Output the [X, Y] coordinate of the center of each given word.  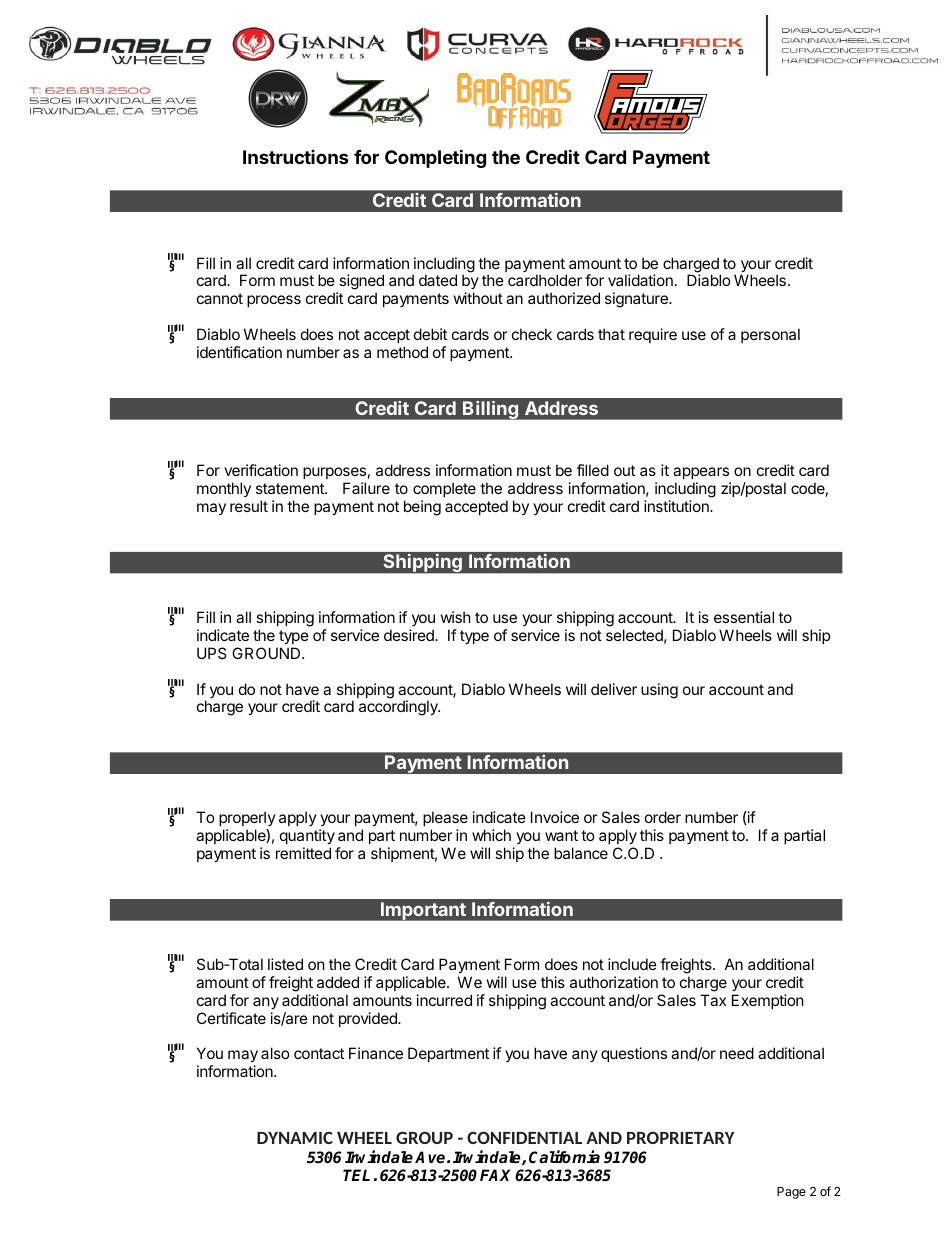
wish [456, 617]
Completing [435, 158]
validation [640, 280]
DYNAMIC [295, 1137]
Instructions [296, 157]
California [564, 1157]
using [659, 691]
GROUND [267, 653]
